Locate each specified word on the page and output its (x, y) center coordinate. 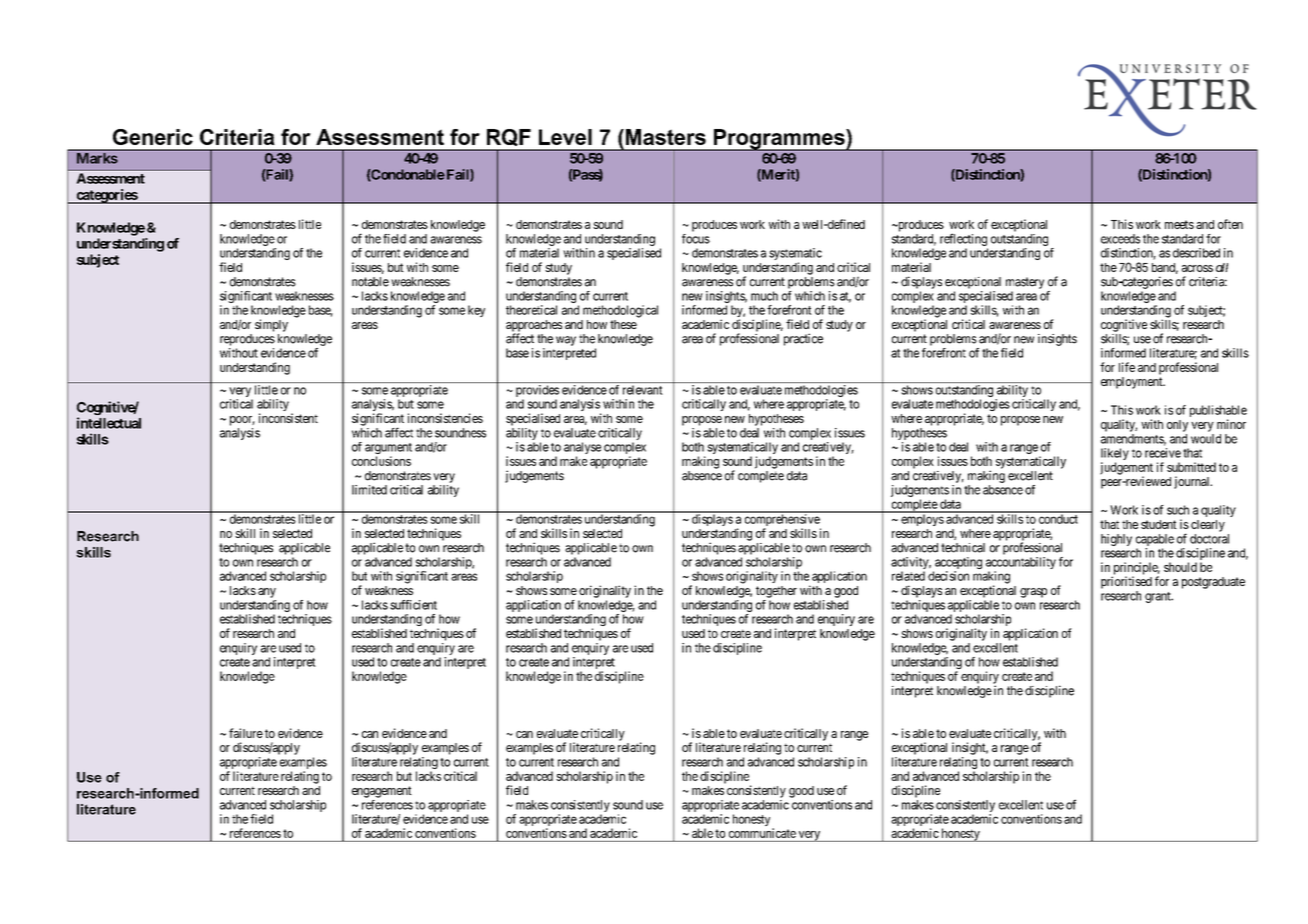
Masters (664, 137)
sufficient (413, 605)
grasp (1033, 593)
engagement (382, 792)
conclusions (381, 461)
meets (1179, 224)
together (776, 592)
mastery (1025, 283)
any (267, 593)
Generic (153, 137)
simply (271, 325)
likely (1115, 455)
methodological (620, 311)
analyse (582, 449)
